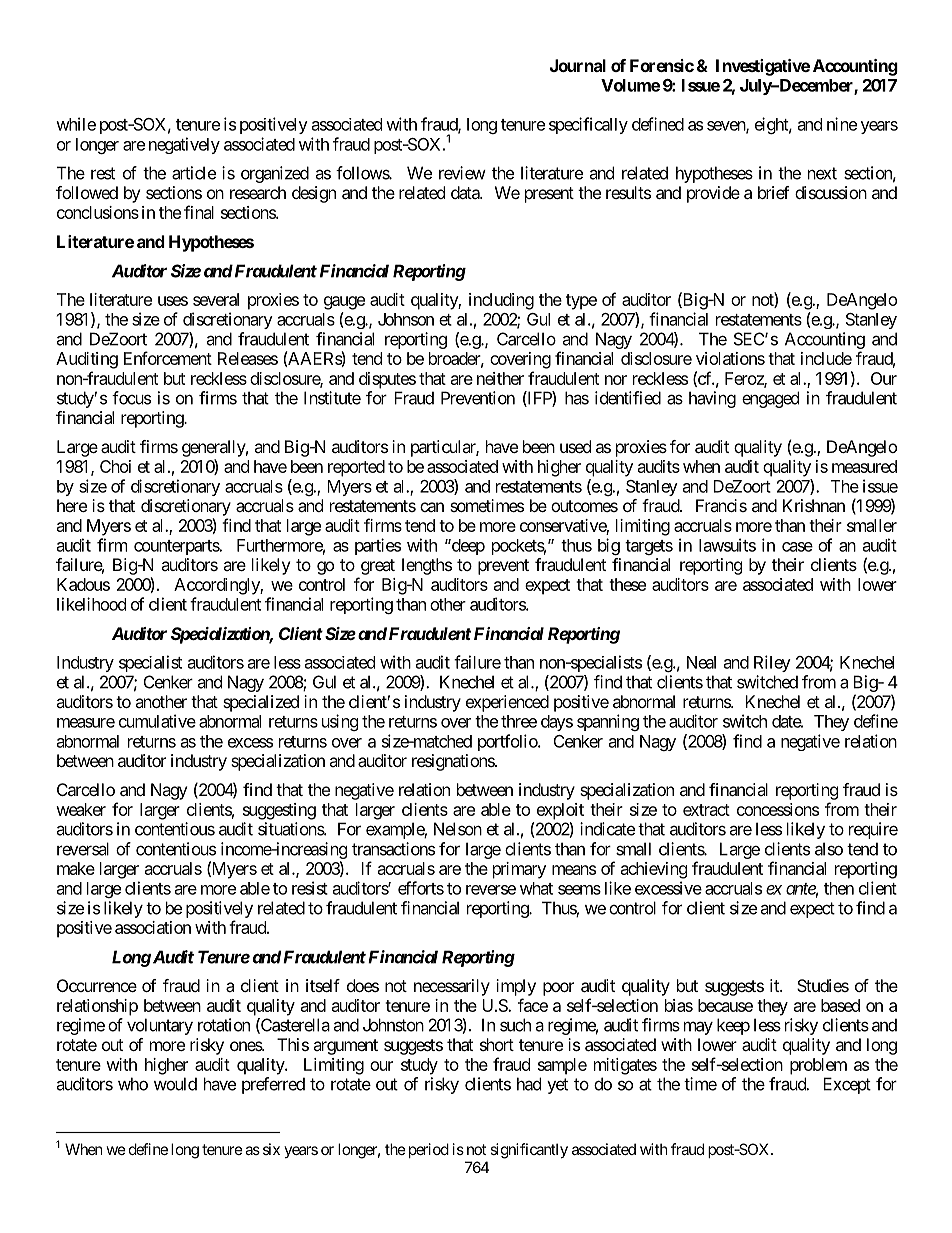 The image size is (952, 1233). Describe the element at coordinates (770, 399) in the document. I see `engaged` at that location.
